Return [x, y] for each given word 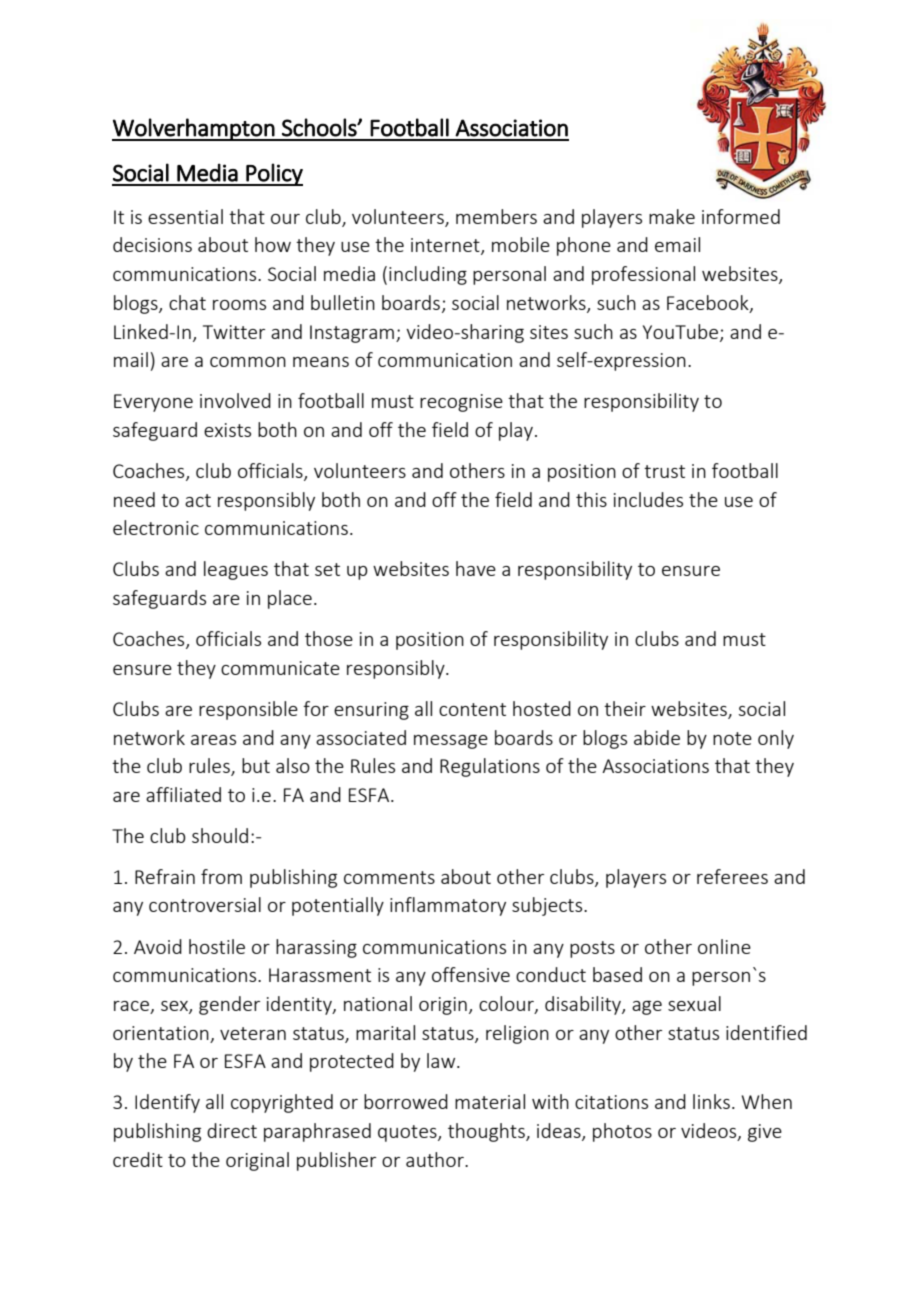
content [472, 709]
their [625, 708]
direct [232, 1130]
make [672, 216]
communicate [280, 668]
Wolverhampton [194, 129]
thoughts [487, 1132]
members [496, 216]
